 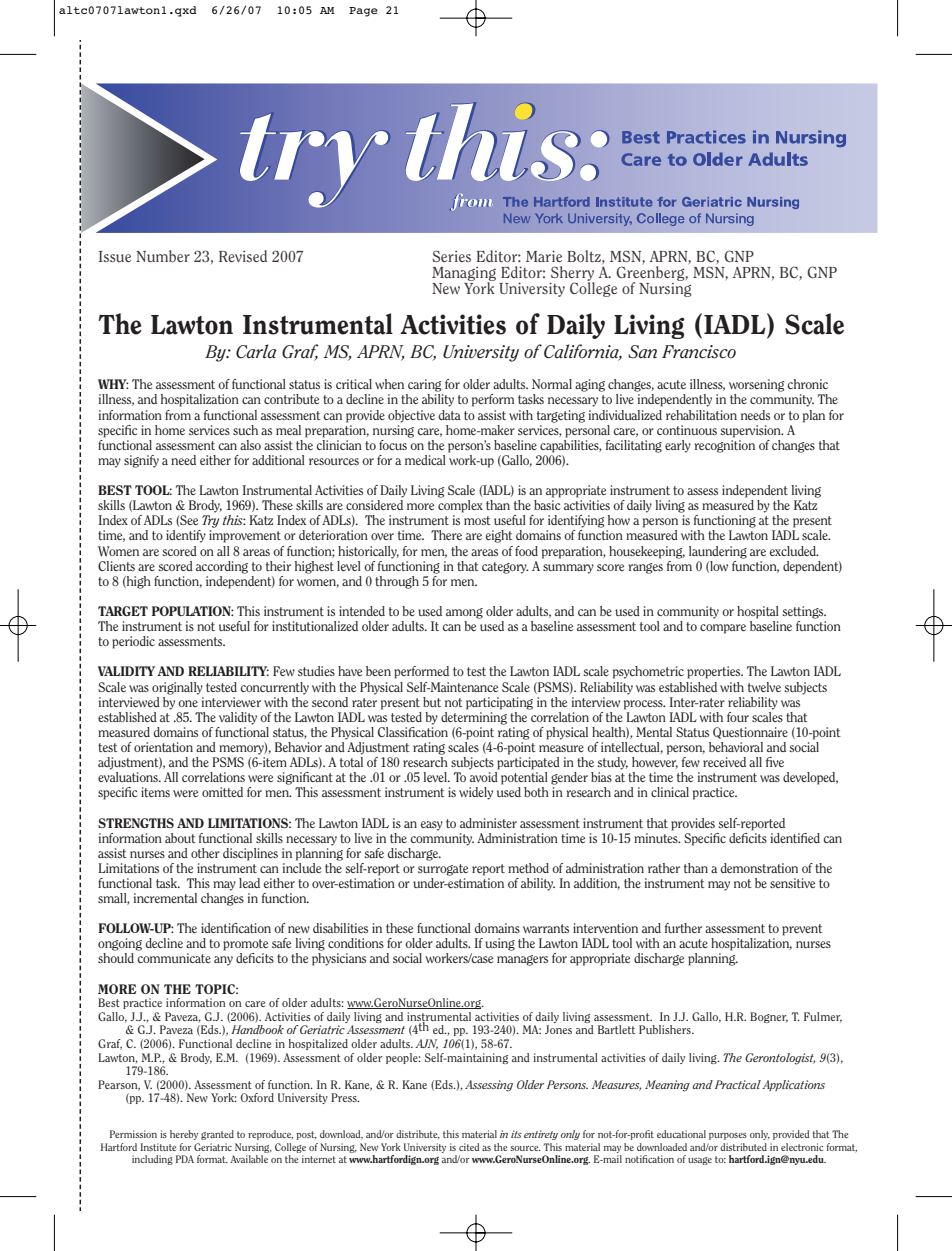 I want to click on hereby, so click(x=184, y=1135).
